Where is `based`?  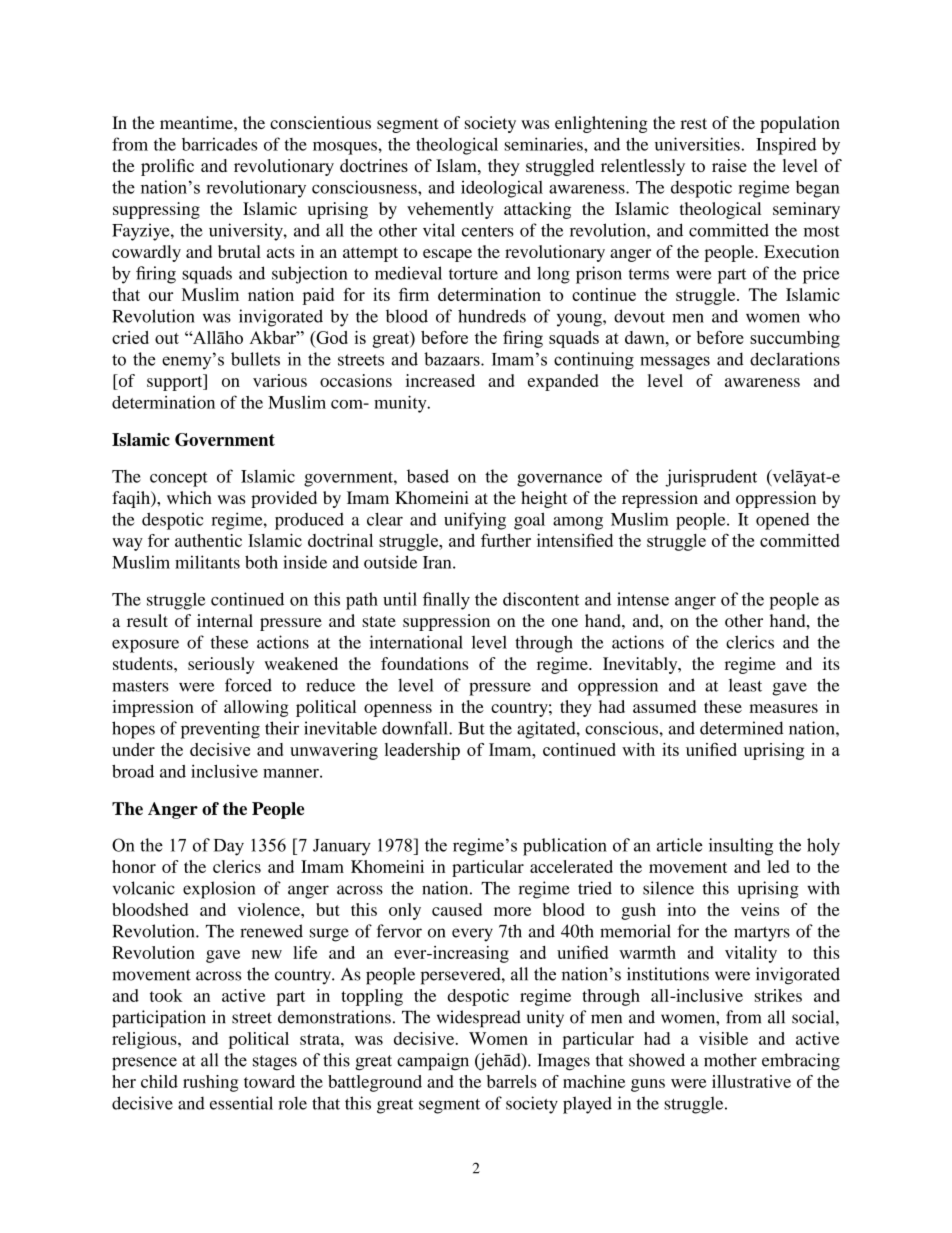
based is located at coordinates (428, 476).
